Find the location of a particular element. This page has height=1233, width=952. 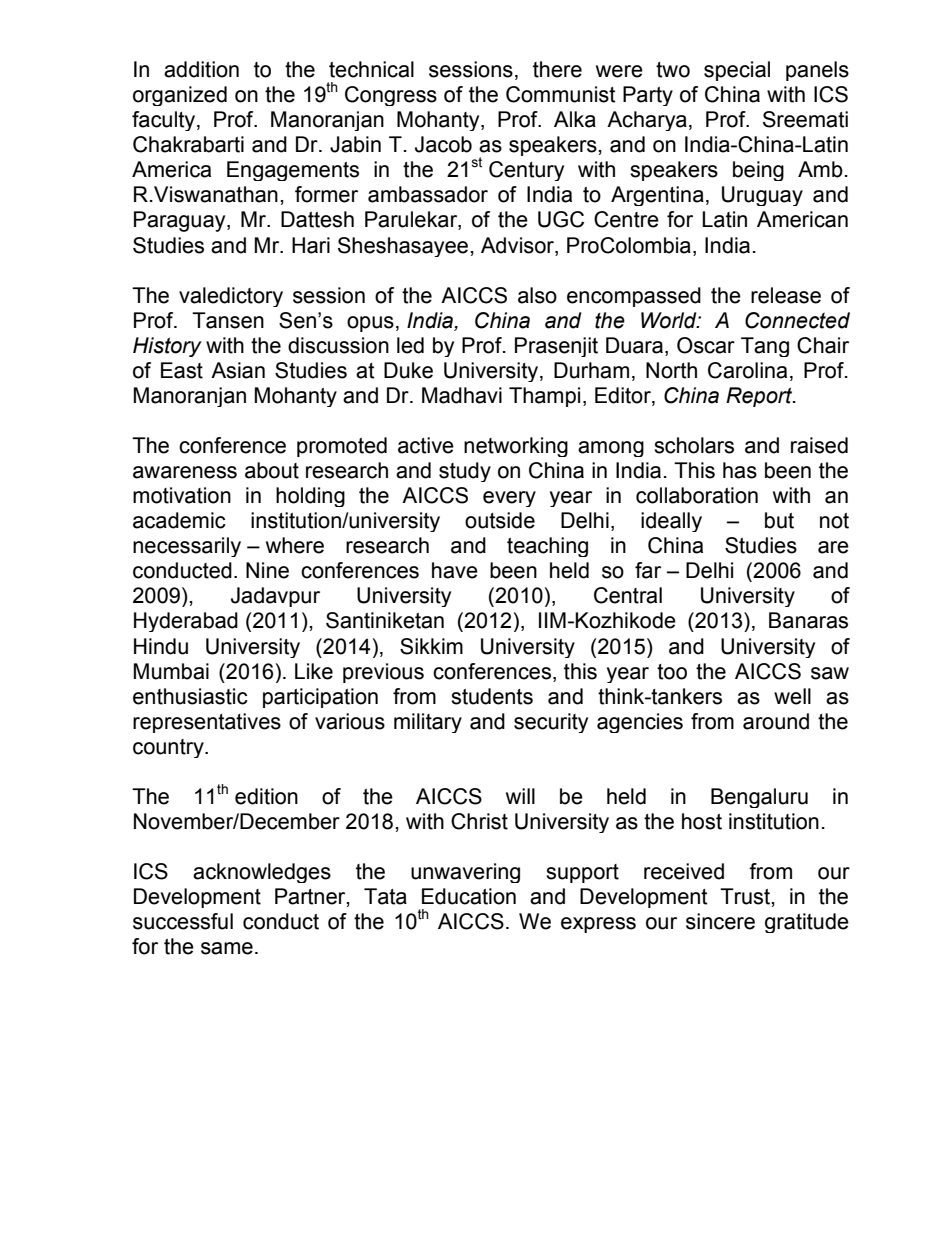

Sikkim is located at coordinates (431, 646).
